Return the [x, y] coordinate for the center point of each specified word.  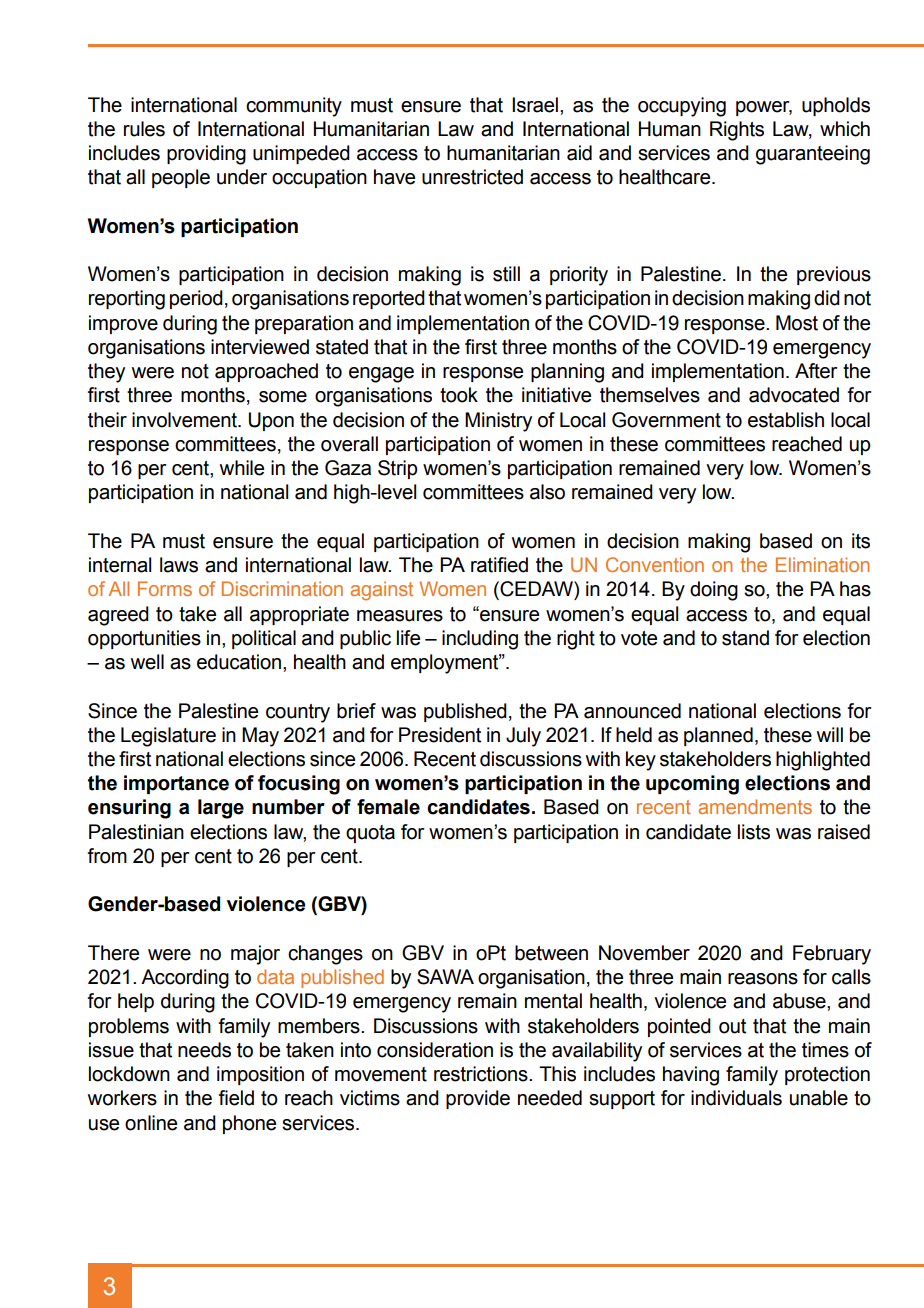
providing [206, 155]
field [236, 1098]
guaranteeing [813, 155]
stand [745, 638]
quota [370, 834]
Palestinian [136, 832]
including [480, 640]
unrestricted [472, 177]
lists [754, 832]
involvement [185, 420]
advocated [794, 395]
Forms [165, 588]
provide [478, 1099]
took [459, 395]
